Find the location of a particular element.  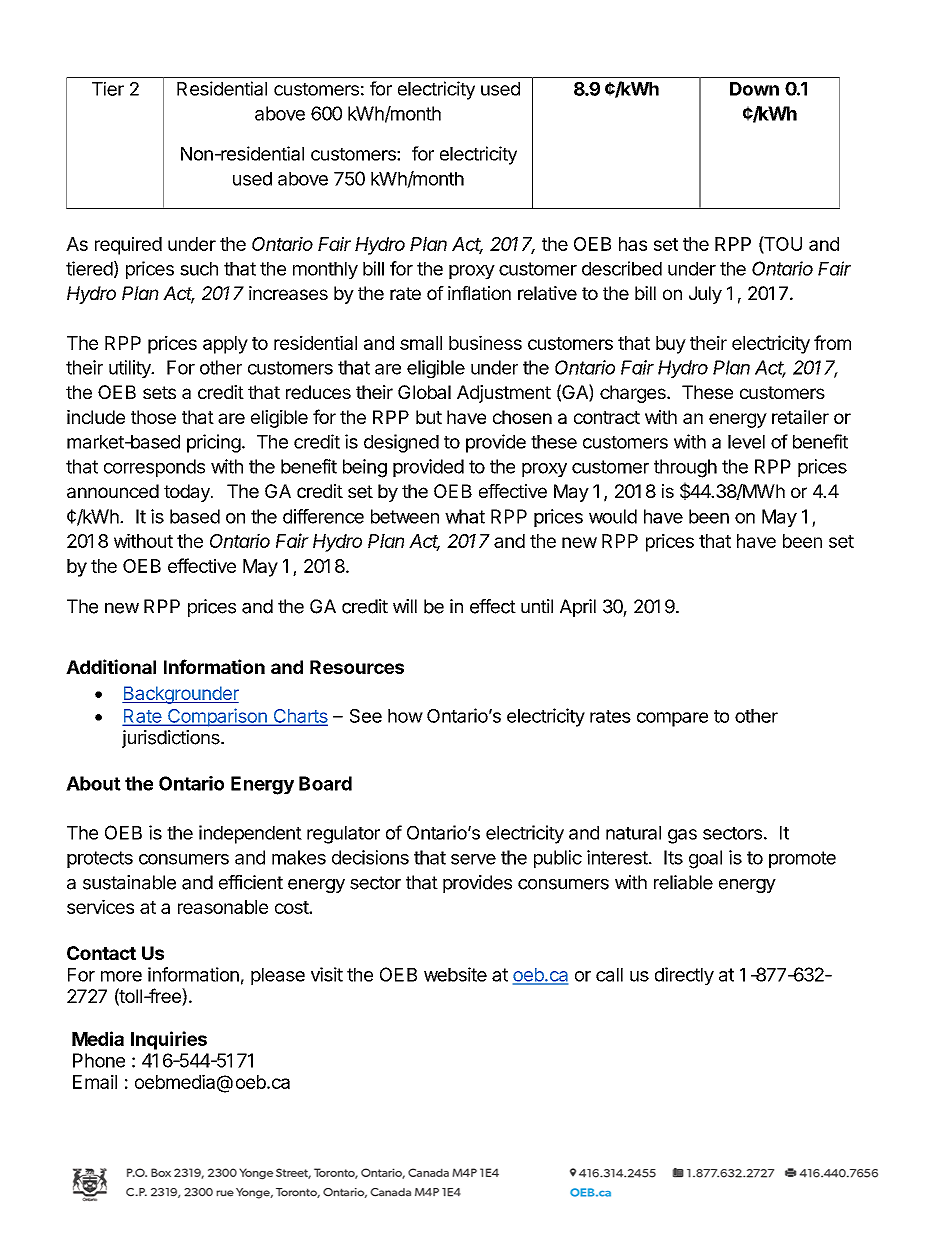

directly is located at coordinates (684, 976).
